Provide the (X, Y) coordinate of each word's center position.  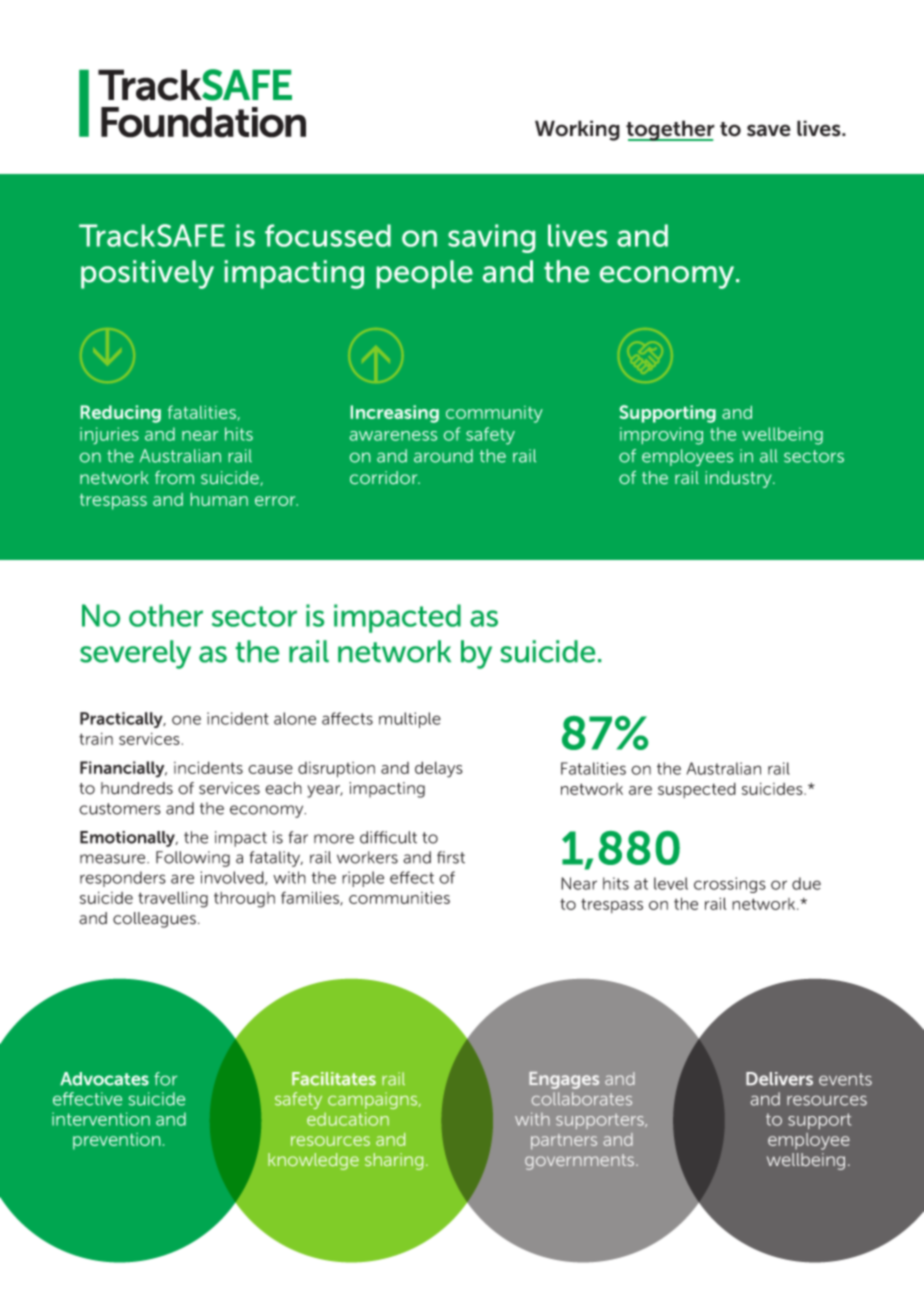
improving (661, 436)
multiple (410, 720)
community (494, 414)
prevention (116, 1141)
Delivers (779, 1079)
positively (147, 274)
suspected (697, 790)
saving (491, 238)
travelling (173, 899)
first (451, 857)
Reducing (121, 414)
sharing (394, 1161)
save (769, 130)
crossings (730, 885)
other (166, 615)
